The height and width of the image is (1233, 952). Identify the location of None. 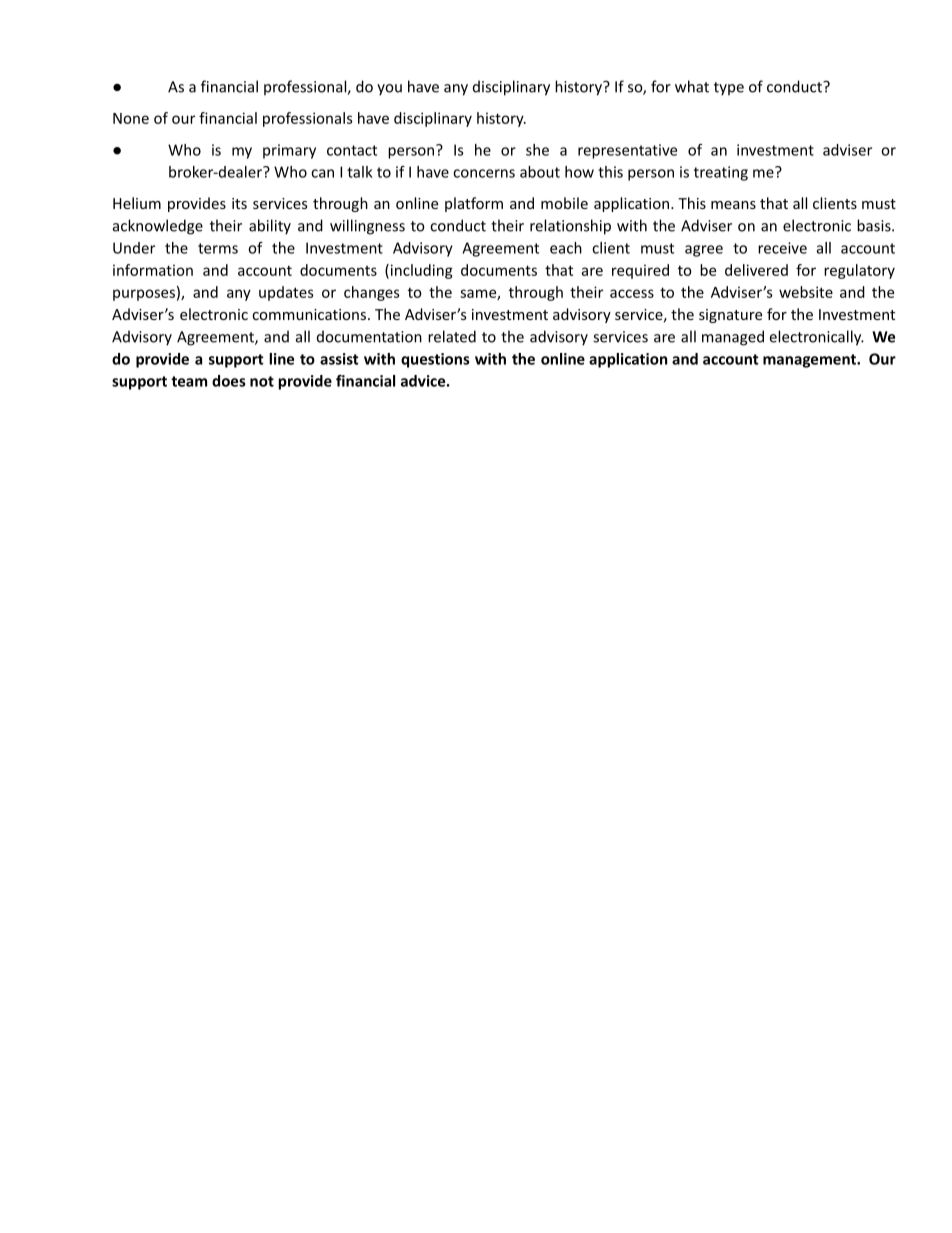
(131, 118).
